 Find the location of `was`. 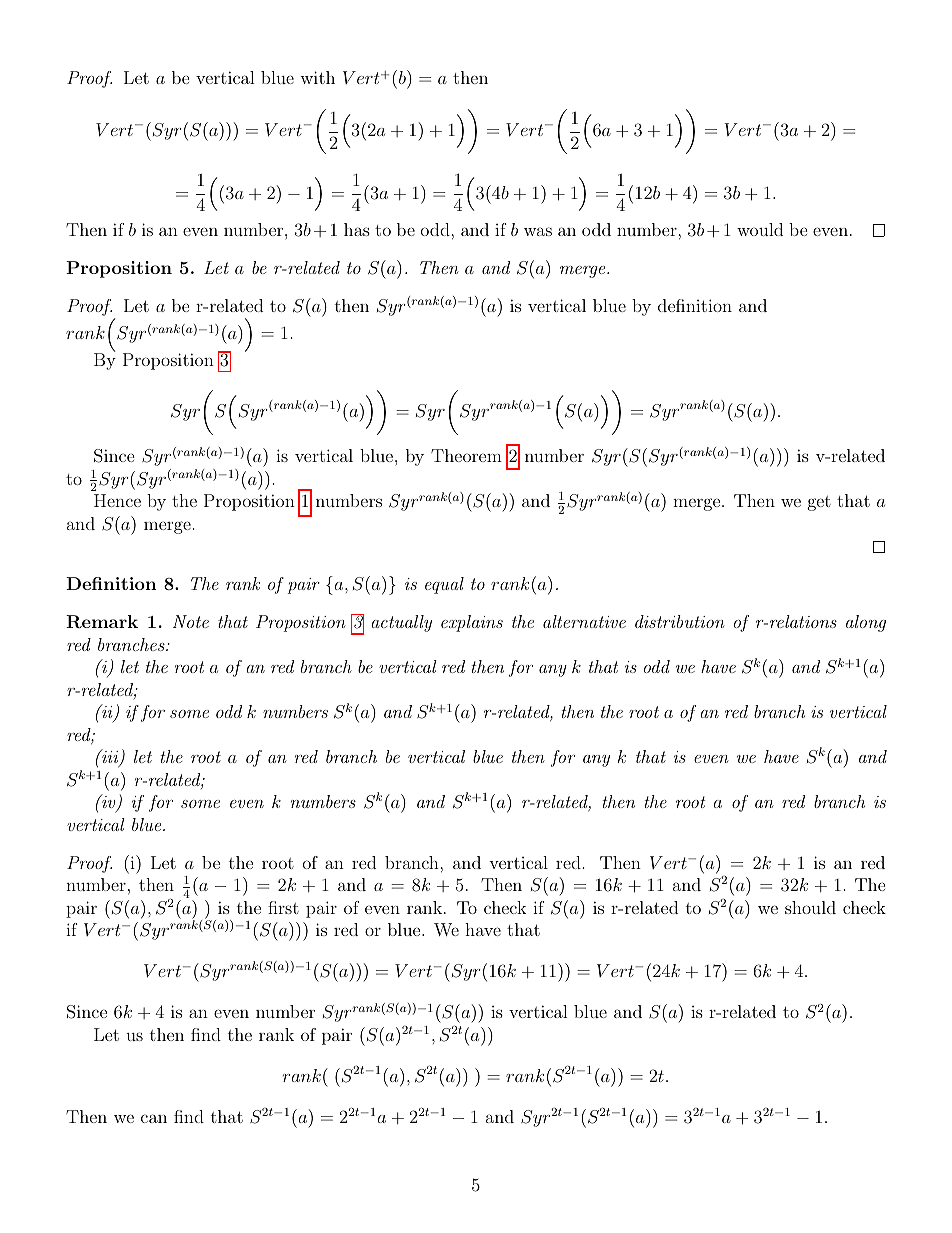

was is located at coordinates (538, 231).
